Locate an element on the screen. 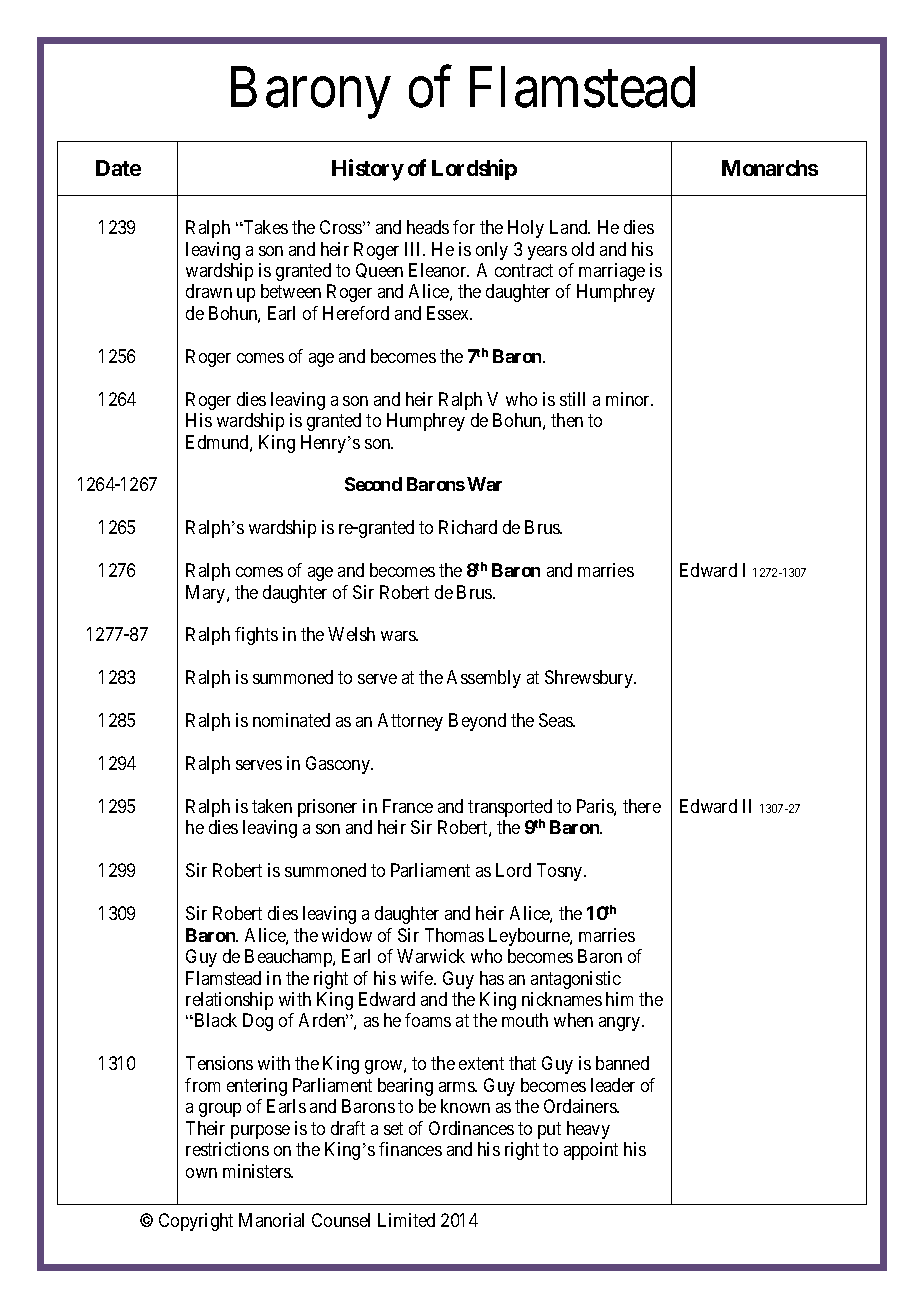 The height and width of the screenshot is (1308, 924). ministers is located at coordinates (258, 1171).
